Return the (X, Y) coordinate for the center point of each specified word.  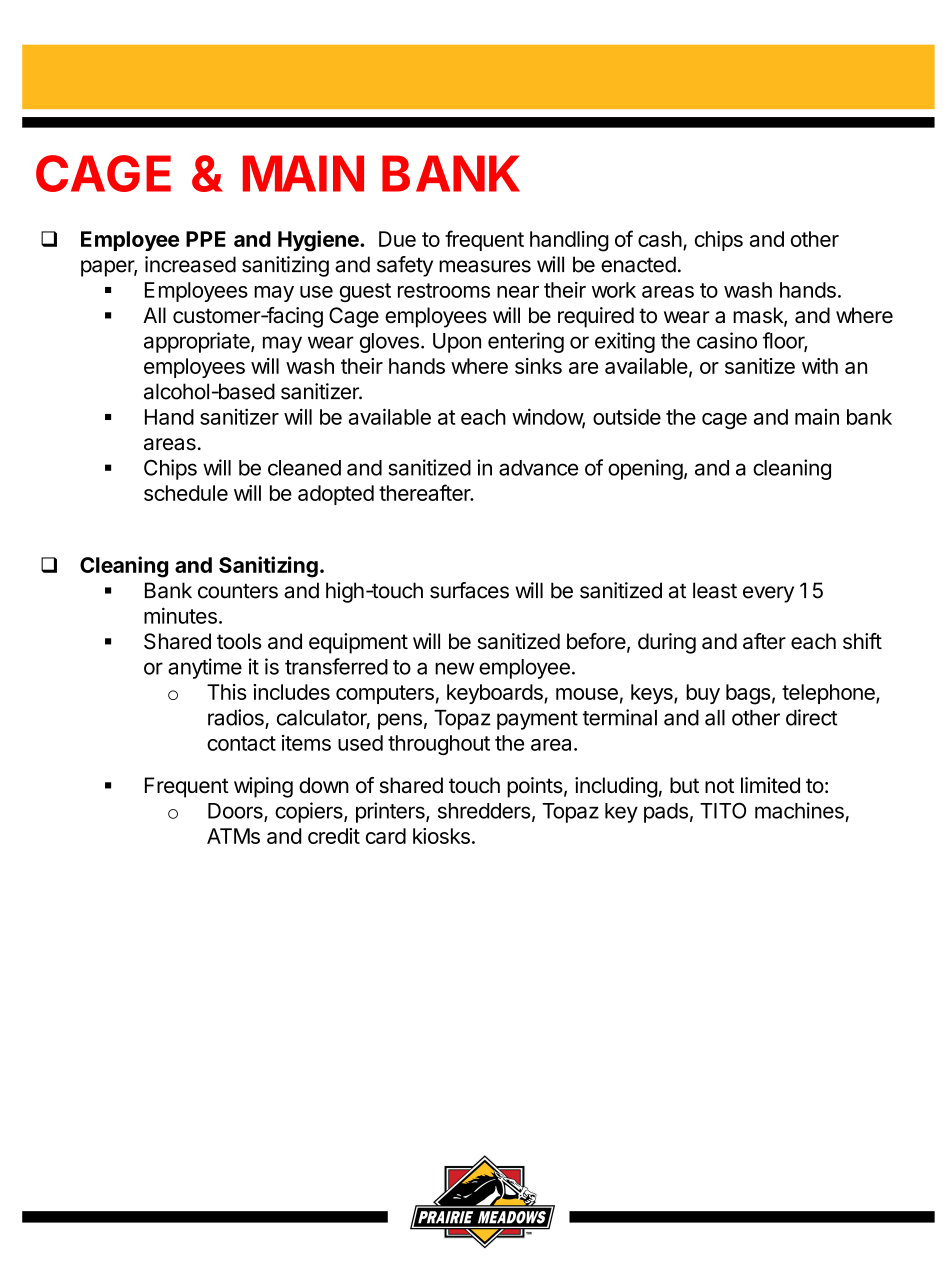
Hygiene (319, 241)
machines (799, 810)
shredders (484, 811)
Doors (236, 812)
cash (660, 239)
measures (485, 266)
